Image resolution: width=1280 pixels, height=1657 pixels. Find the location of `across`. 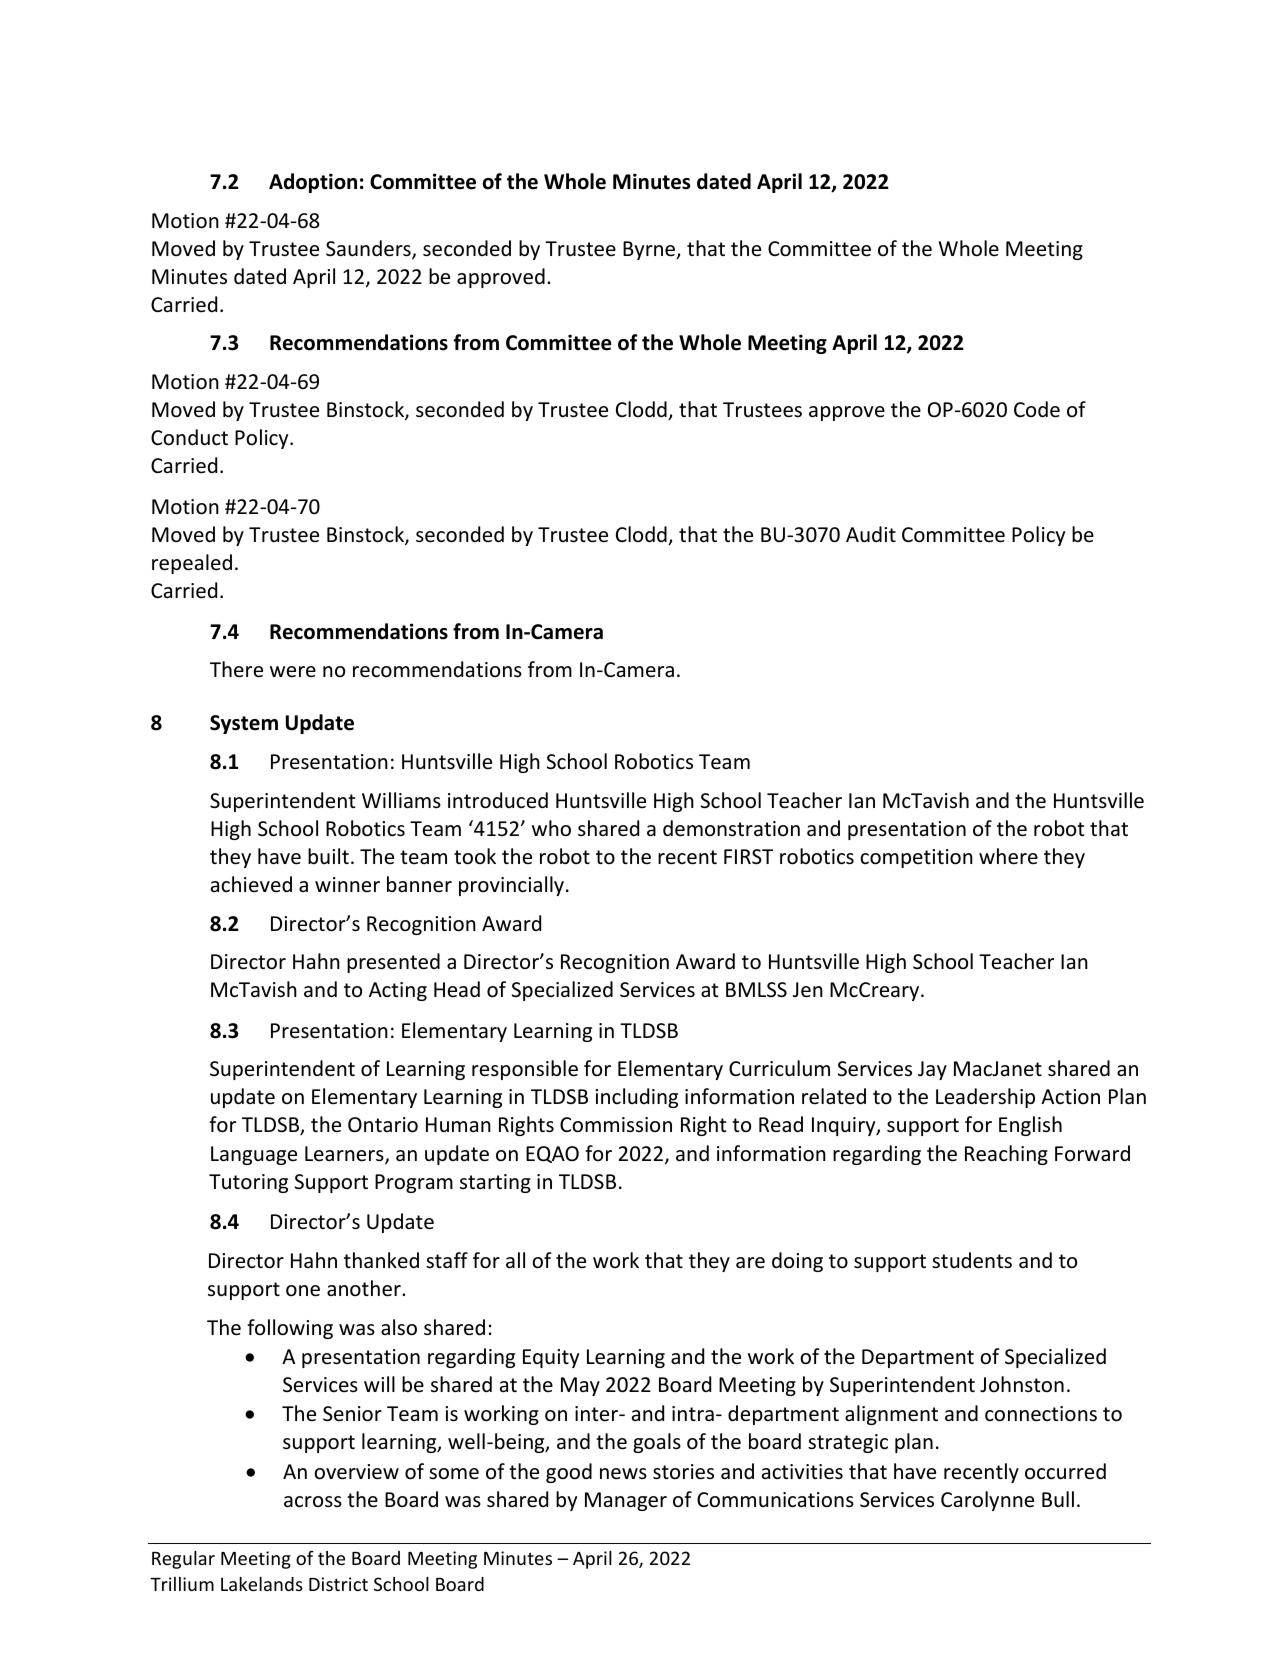

across is located at coordinates (313, 1502).
